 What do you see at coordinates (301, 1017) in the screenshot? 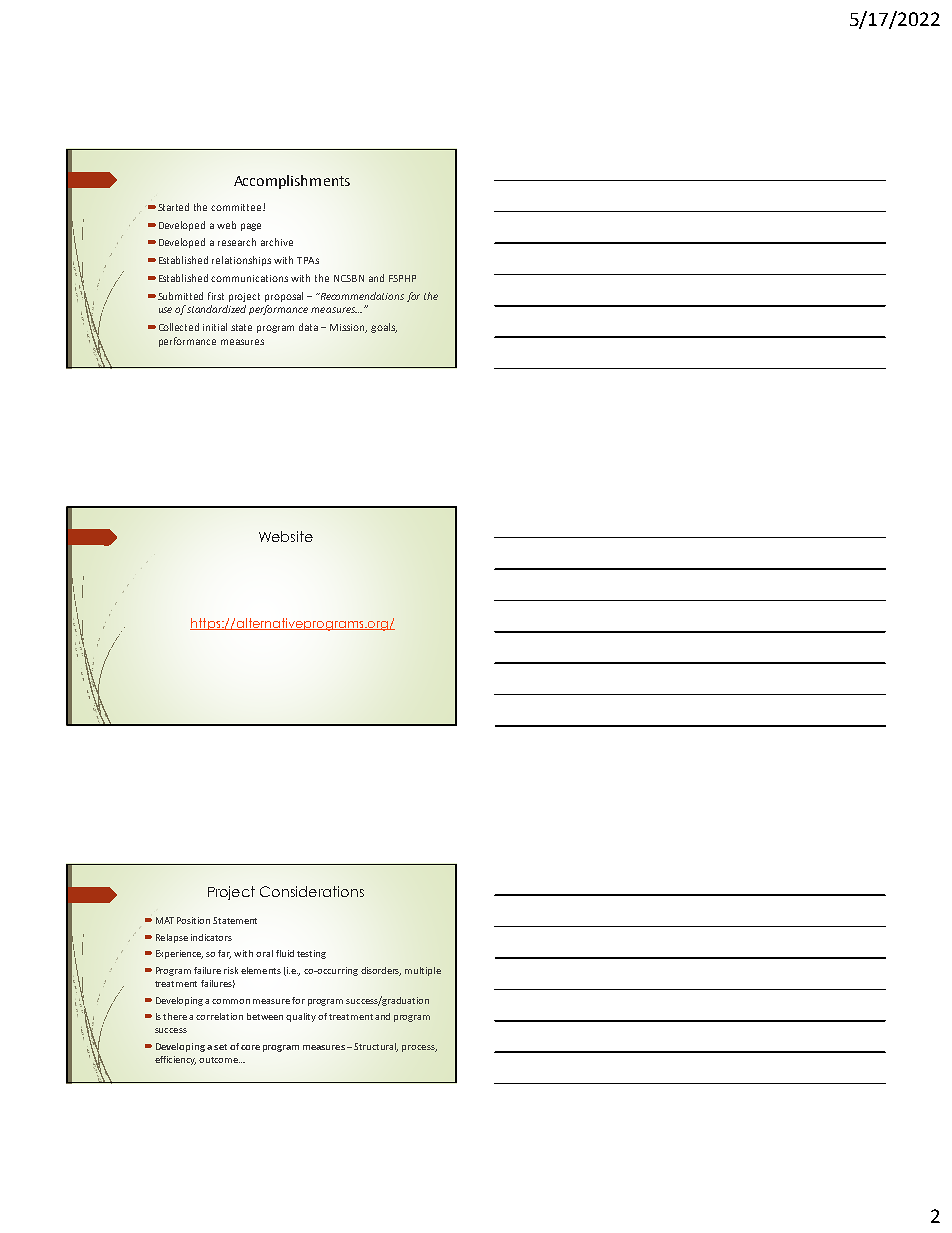
I see `quality` at bounding box center [301, 1017].
